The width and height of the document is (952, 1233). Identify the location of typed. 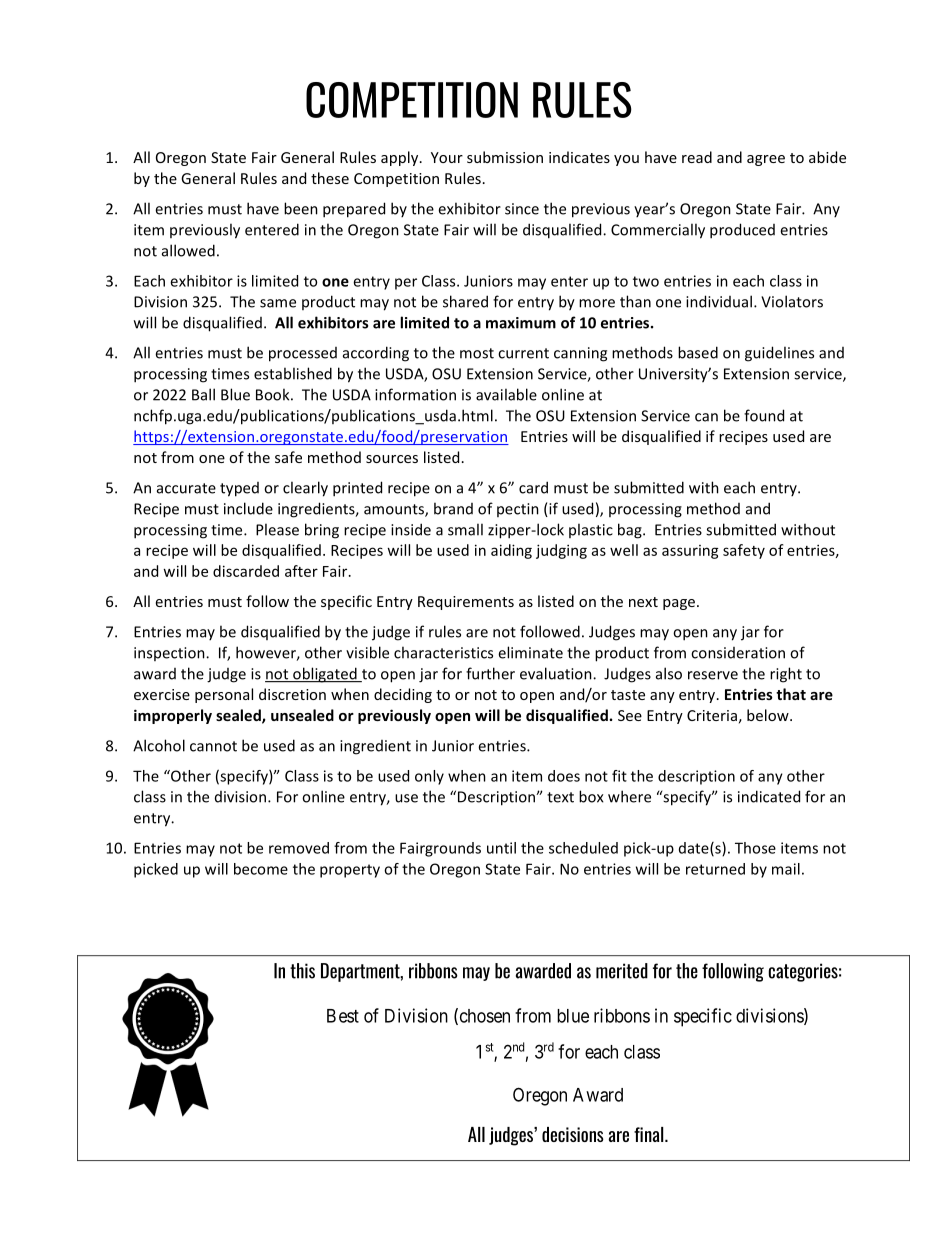
(239, 489).
